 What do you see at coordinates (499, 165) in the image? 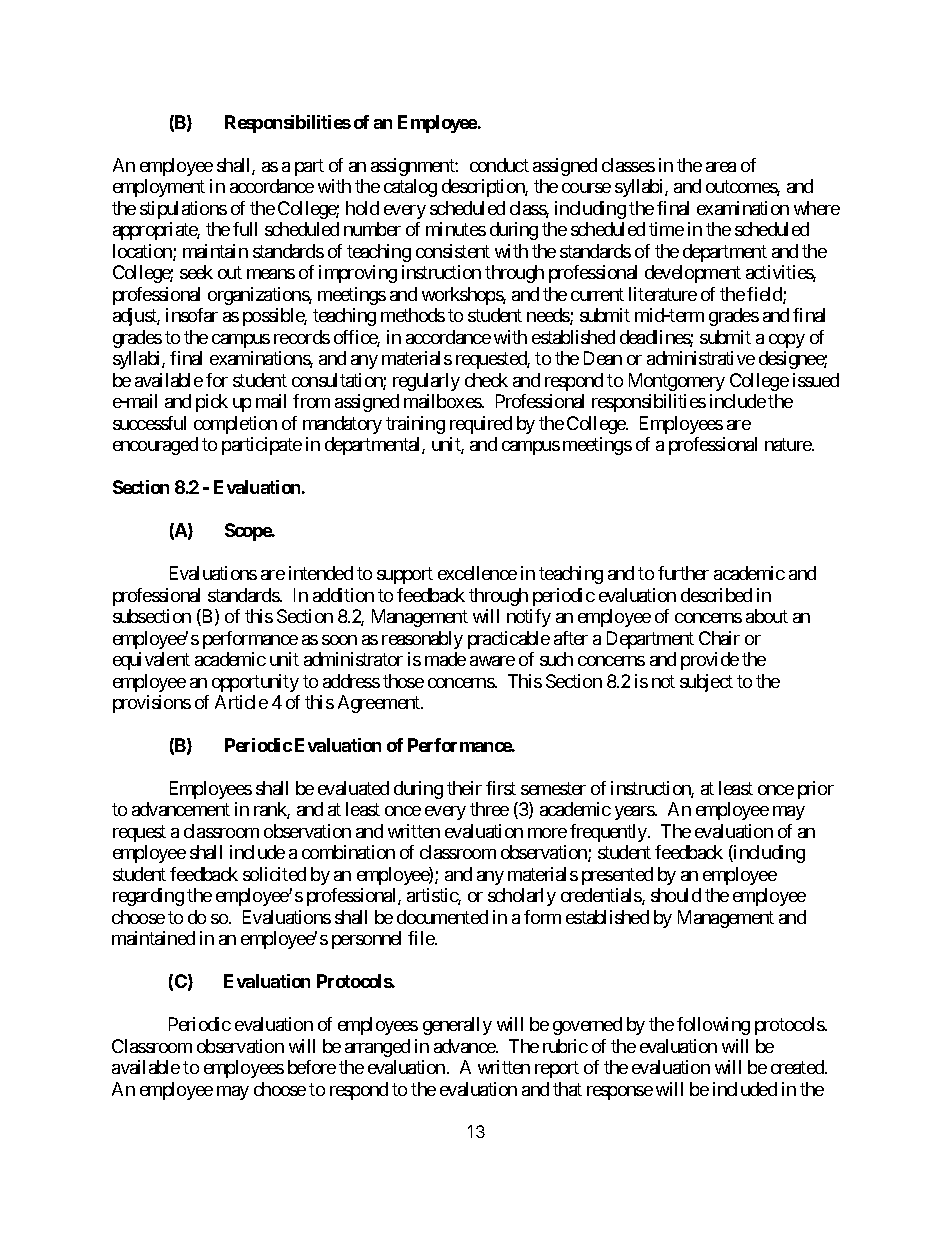
I see `conduct` at bounding box center [499, 165].
